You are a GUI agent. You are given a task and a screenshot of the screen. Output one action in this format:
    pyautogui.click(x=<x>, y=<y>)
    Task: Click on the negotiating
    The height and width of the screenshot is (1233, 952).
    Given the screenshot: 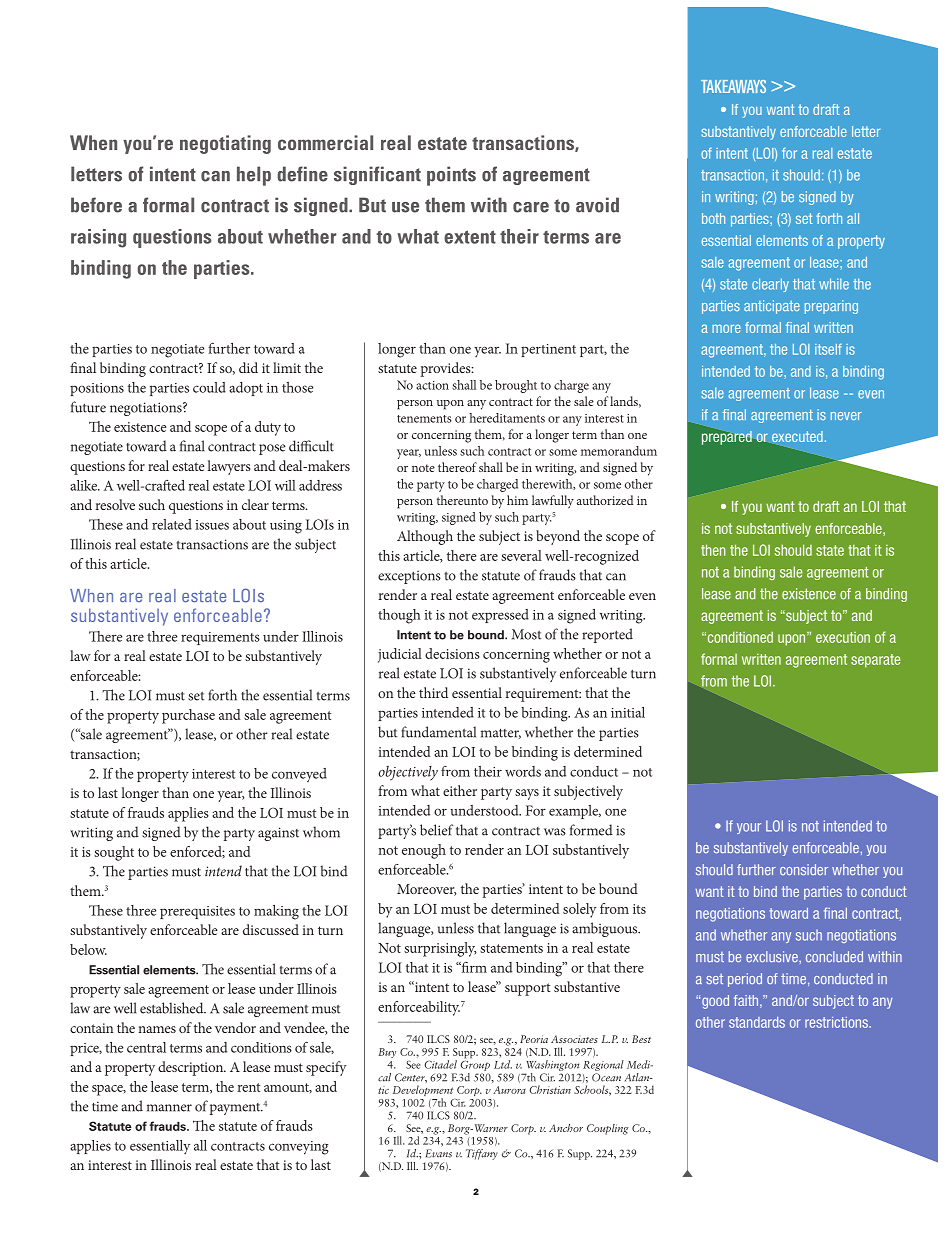 What is the action you would take?
    pyautogui.click(x=225, y=144)
